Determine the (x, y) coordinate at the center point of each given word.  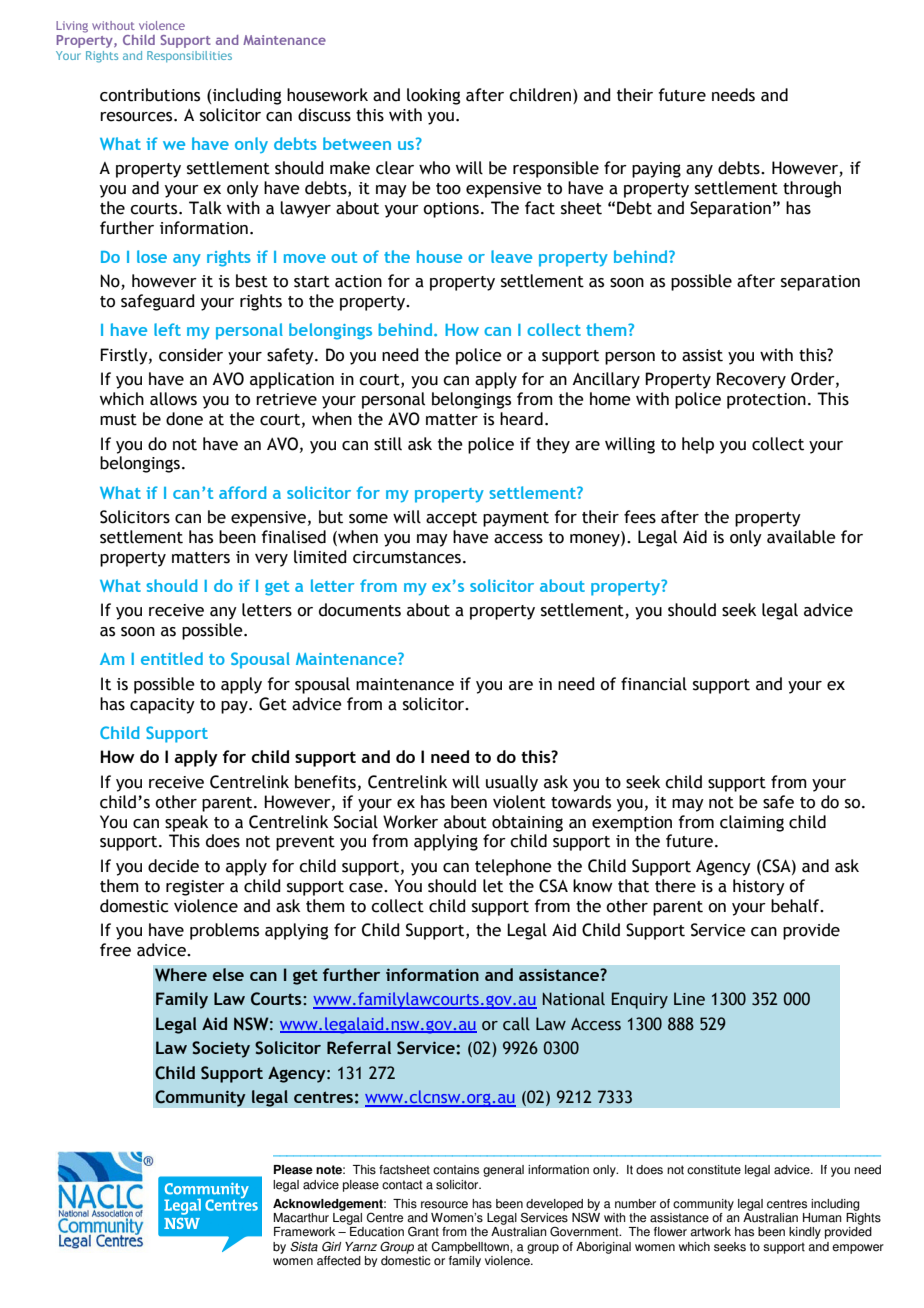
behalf (796, 906)
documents (360, 610)
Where (181, 975)
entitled (172, 658)
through (812, 189)
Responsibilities (189, 56)
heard (521, 419)
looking (433, 96)
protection (766, 401)
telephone (513, 867)
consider (191, 355)
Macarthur (301, 1218)
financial (654, 684)
